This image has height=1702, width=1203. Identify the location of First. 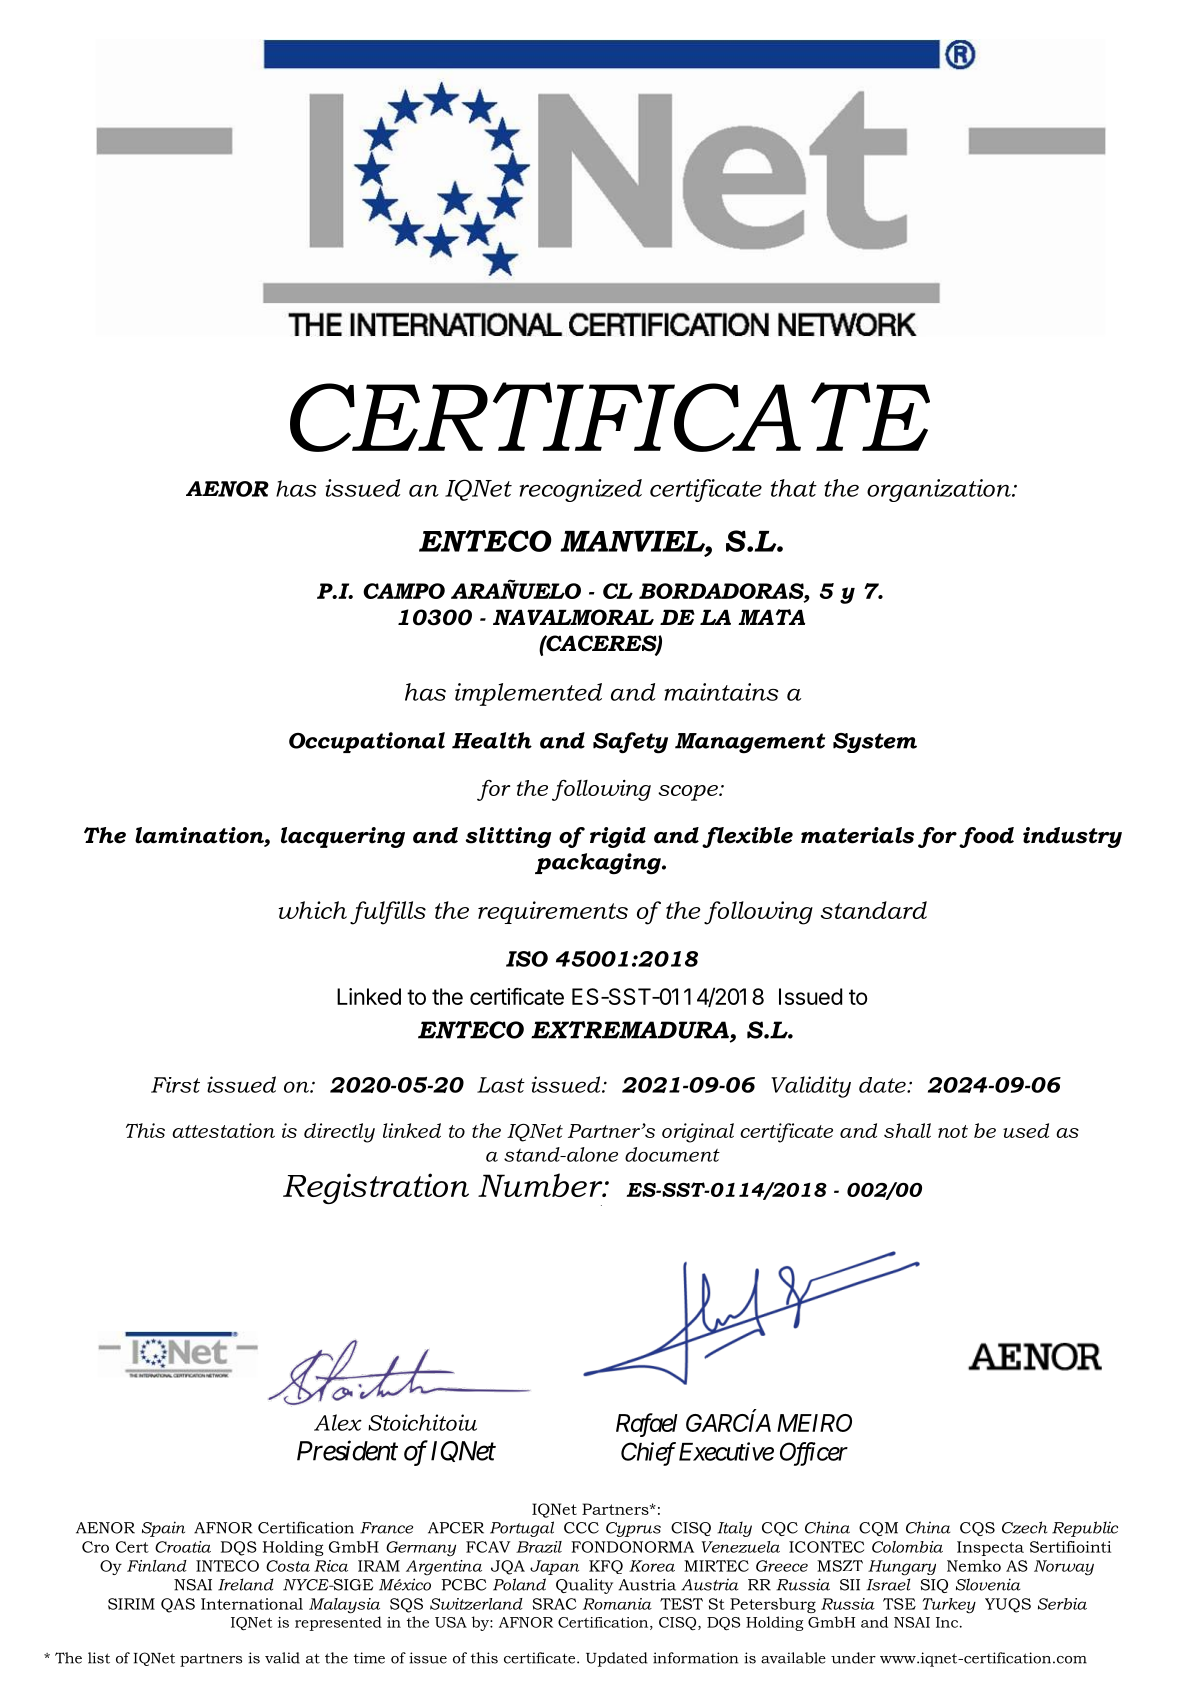
(175, 1085).
